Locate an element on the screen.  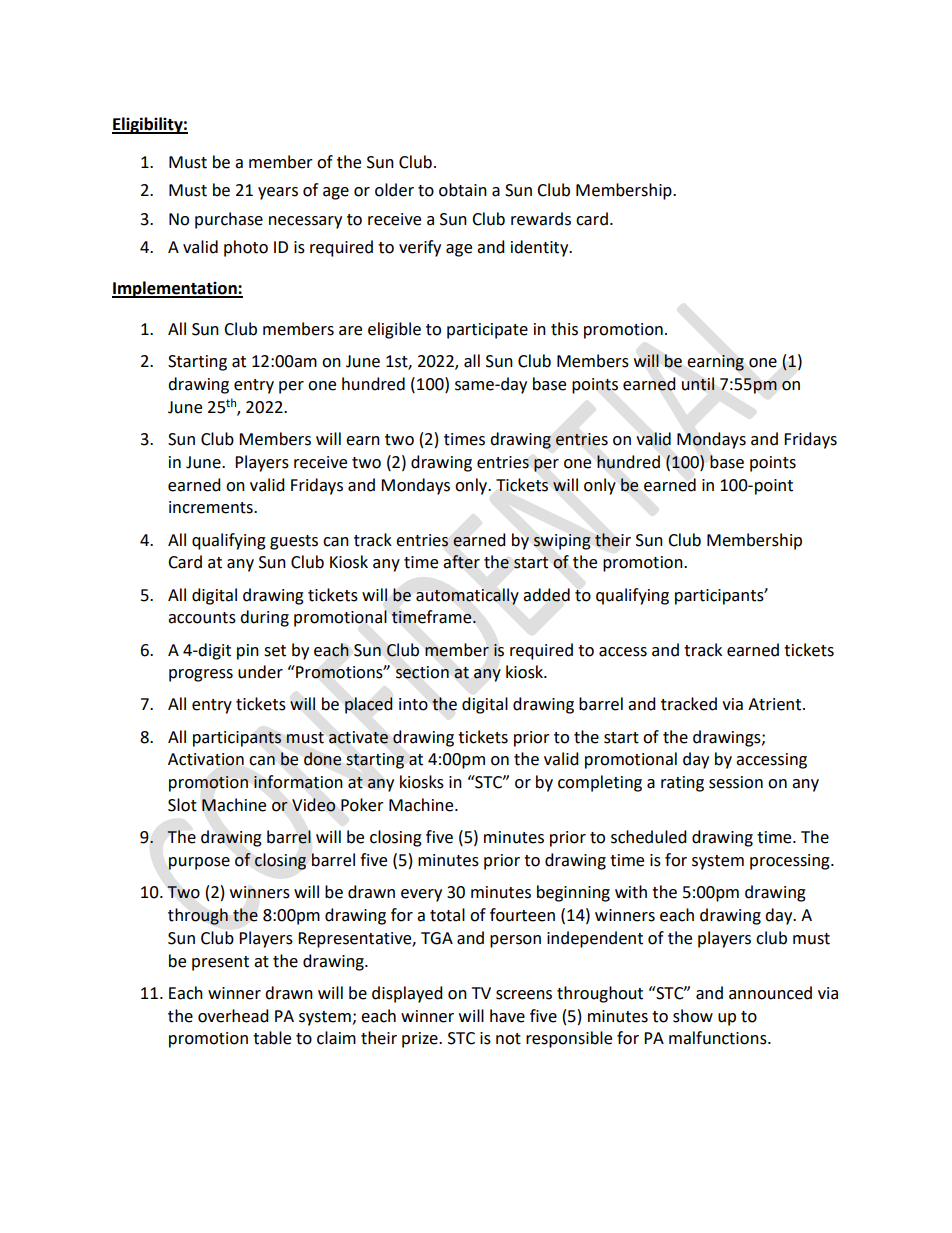
overhead is located at coordinates (233, 1016).
